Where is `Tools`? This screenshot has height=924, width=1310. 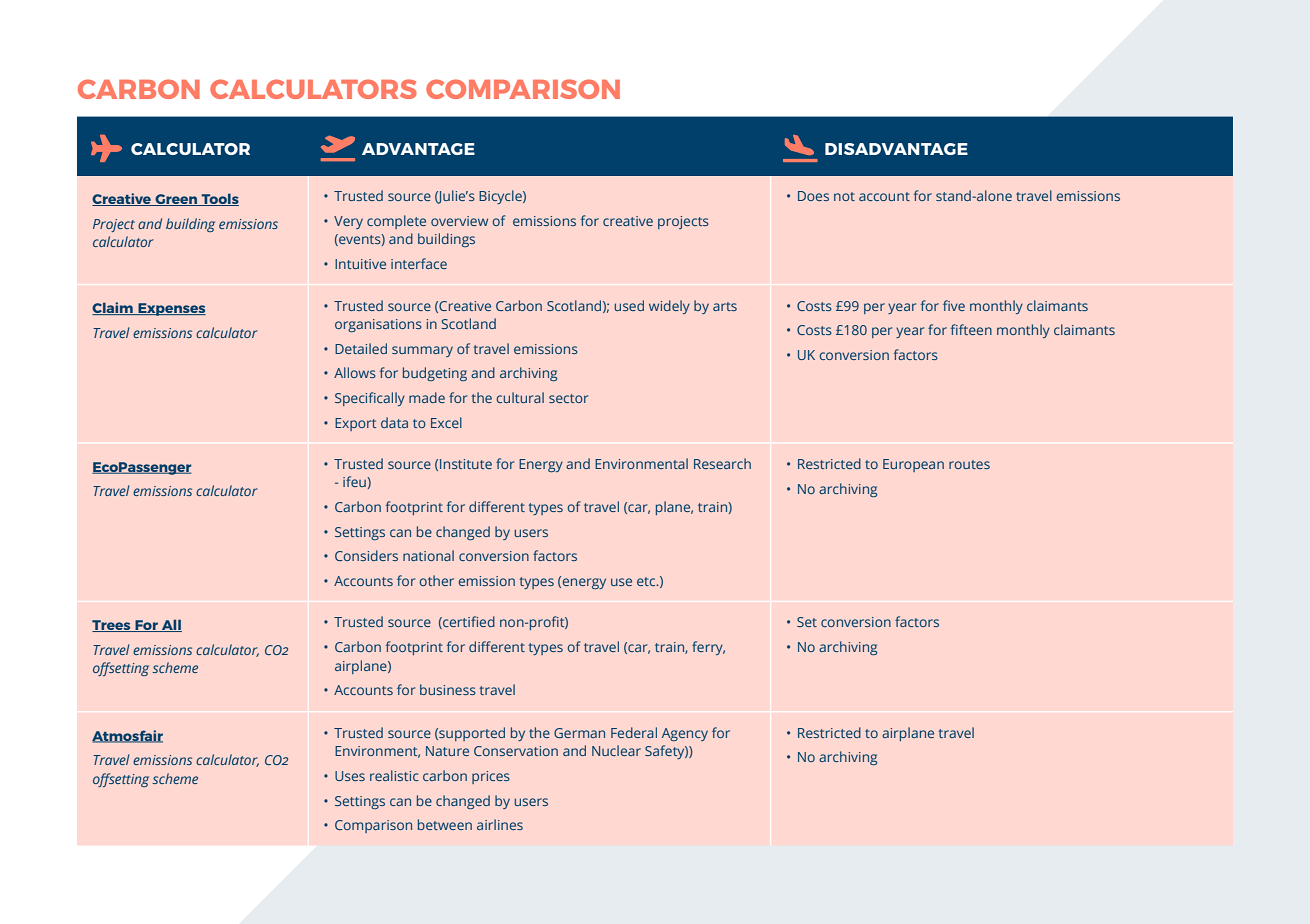
Tools is located at coordinates (219, 199).
